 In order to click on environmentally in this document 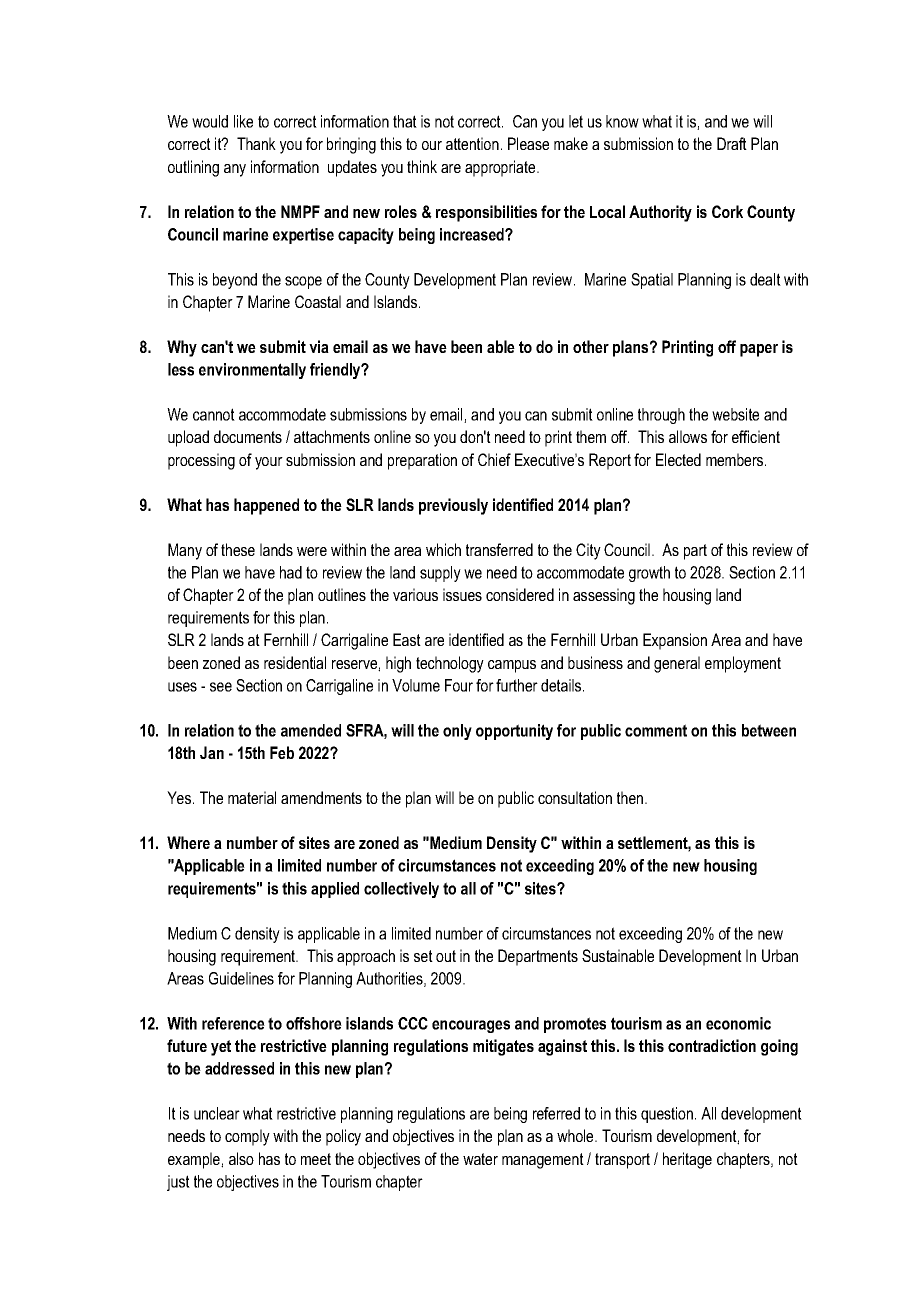, I will do `click(252, 371)`.
